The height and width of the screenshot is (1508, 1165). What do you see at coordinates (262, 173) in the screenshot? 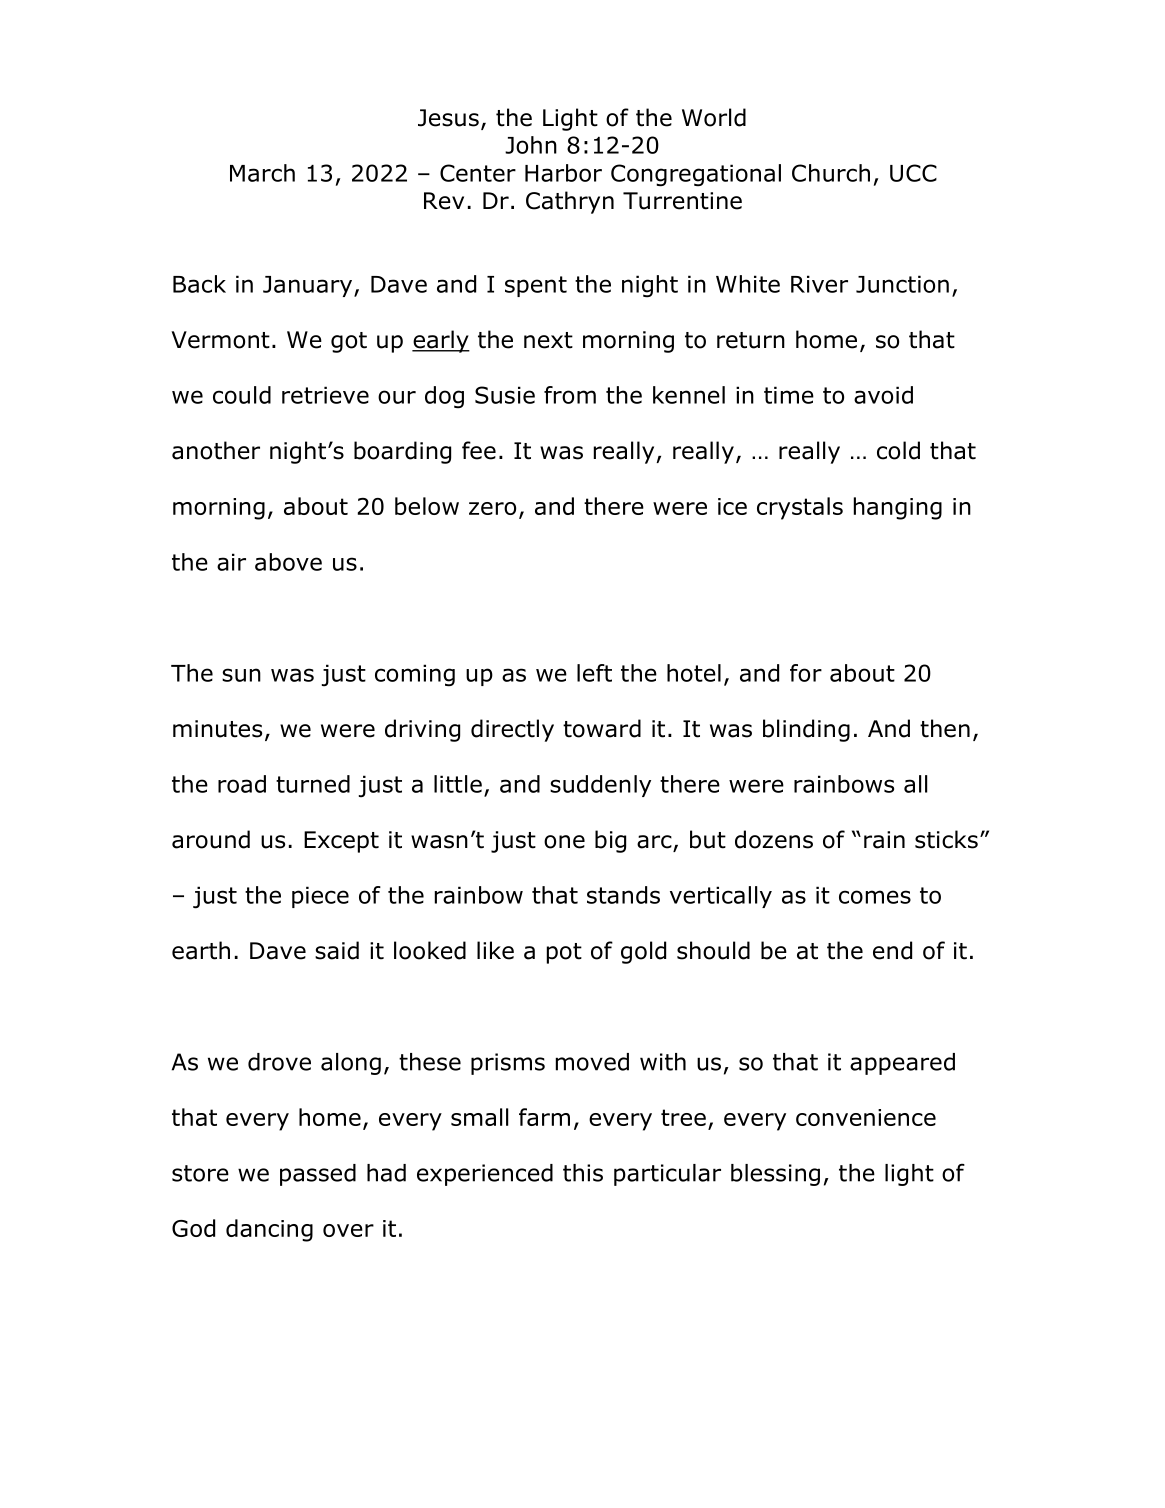
I see `March` at bounding box center [262, 173].
